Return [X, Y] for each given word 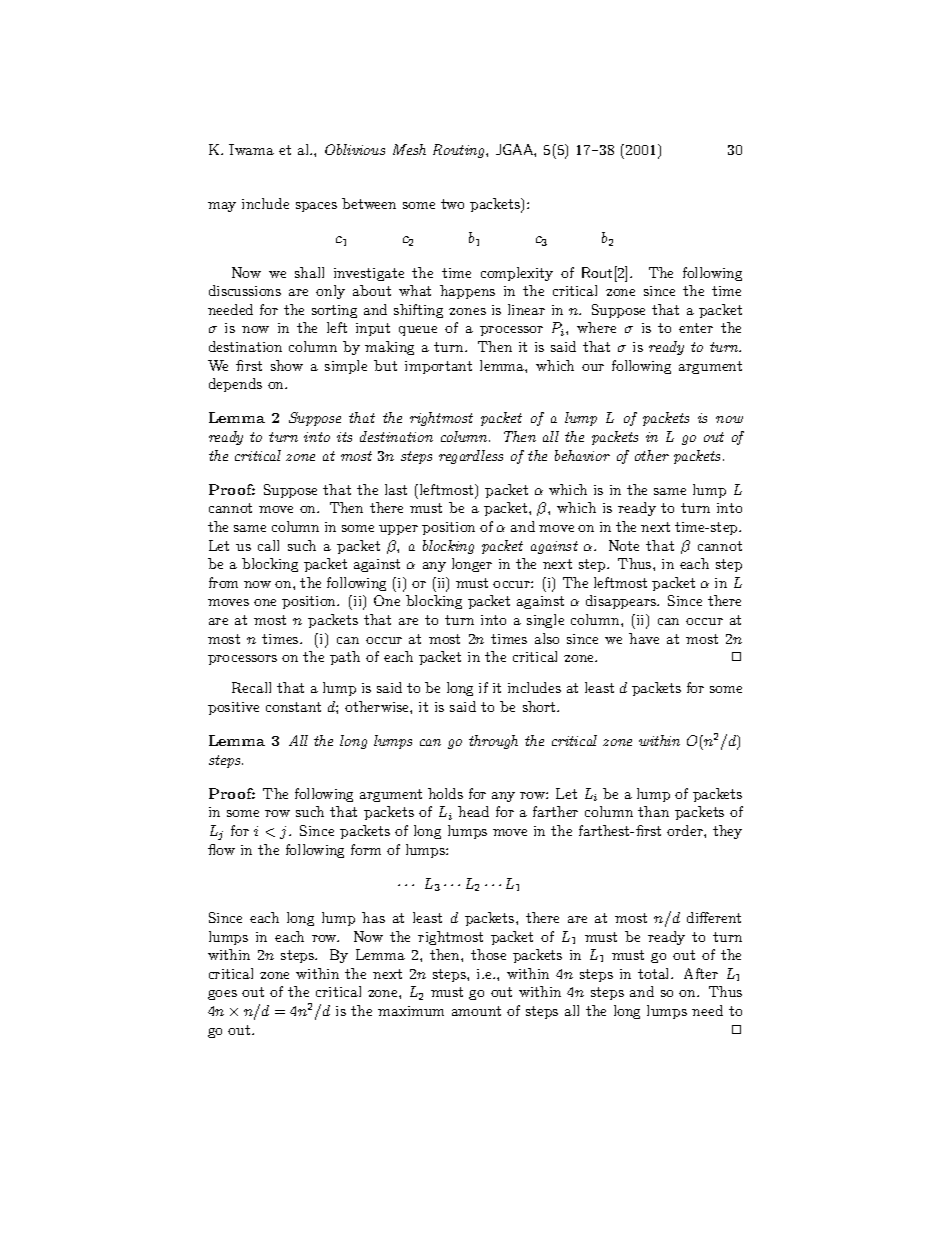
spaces [316, 207]
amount [476, 1011]
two [452, 204]
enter [696, 328]
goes [222, 995]
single [545, 621]
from [223, 582]
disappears [622, 602]
